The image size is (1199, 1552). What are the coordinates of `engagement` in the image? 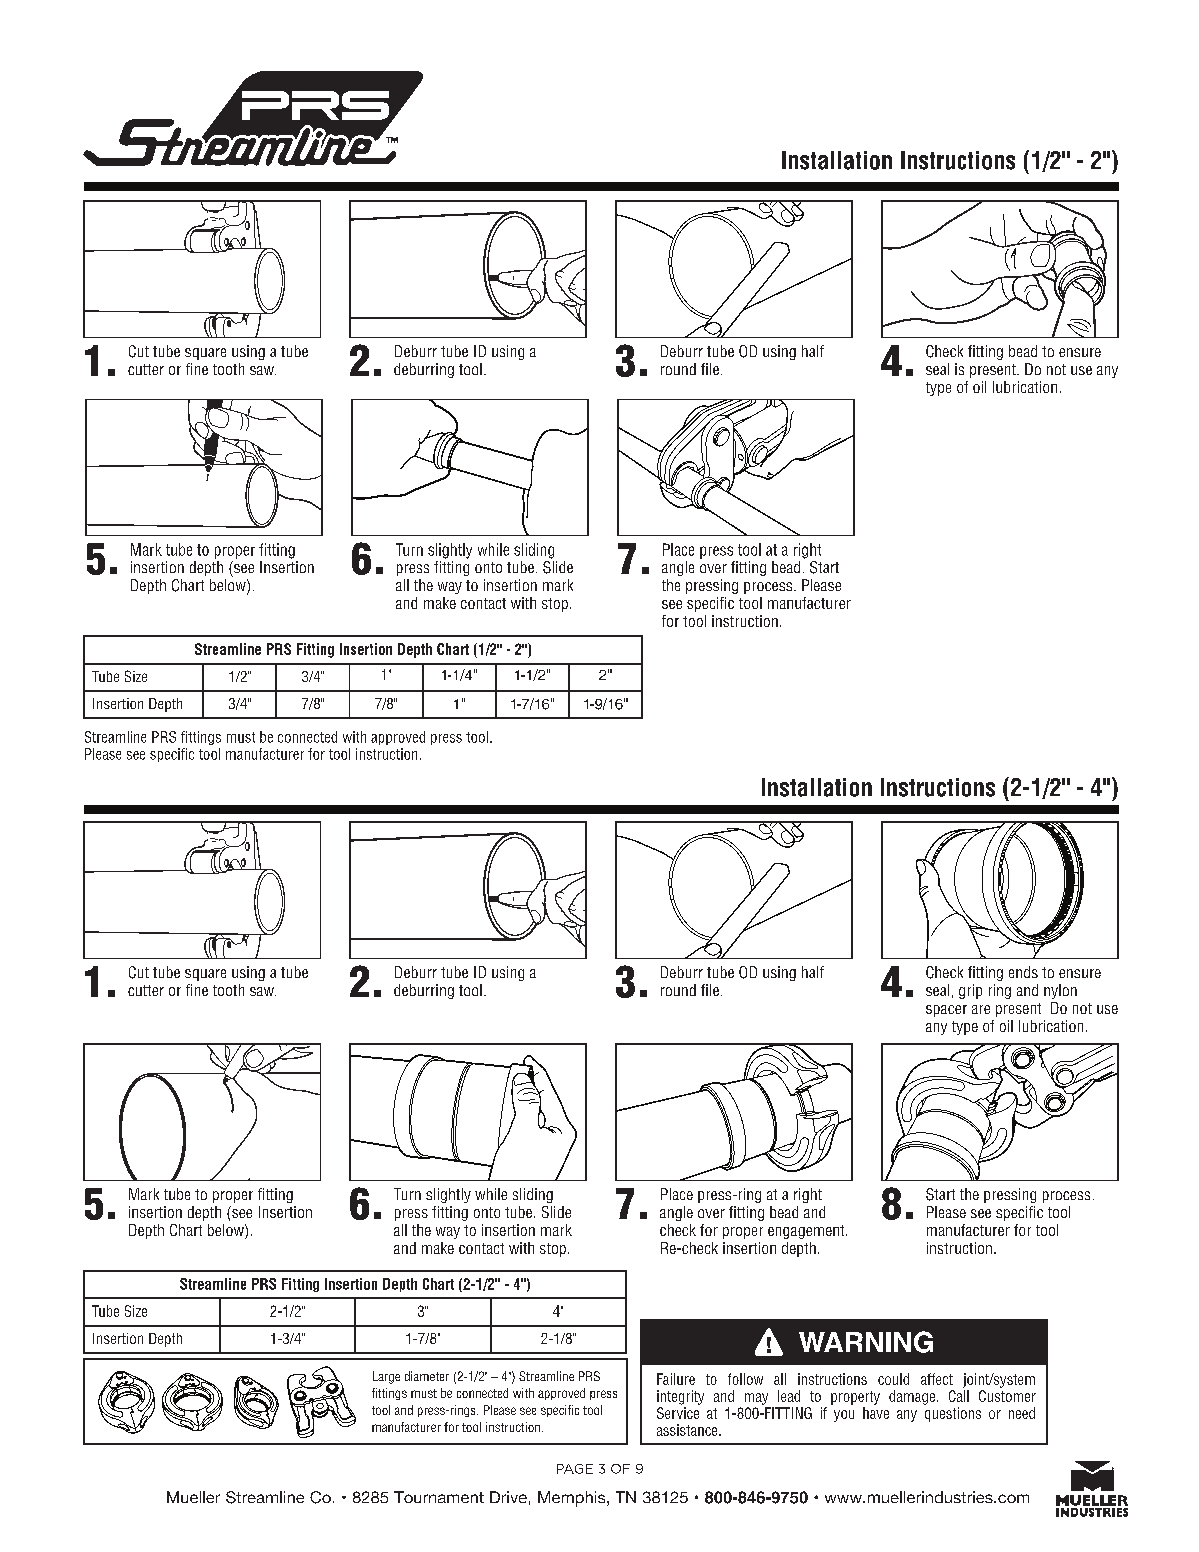 It's located at (807, 1232).
